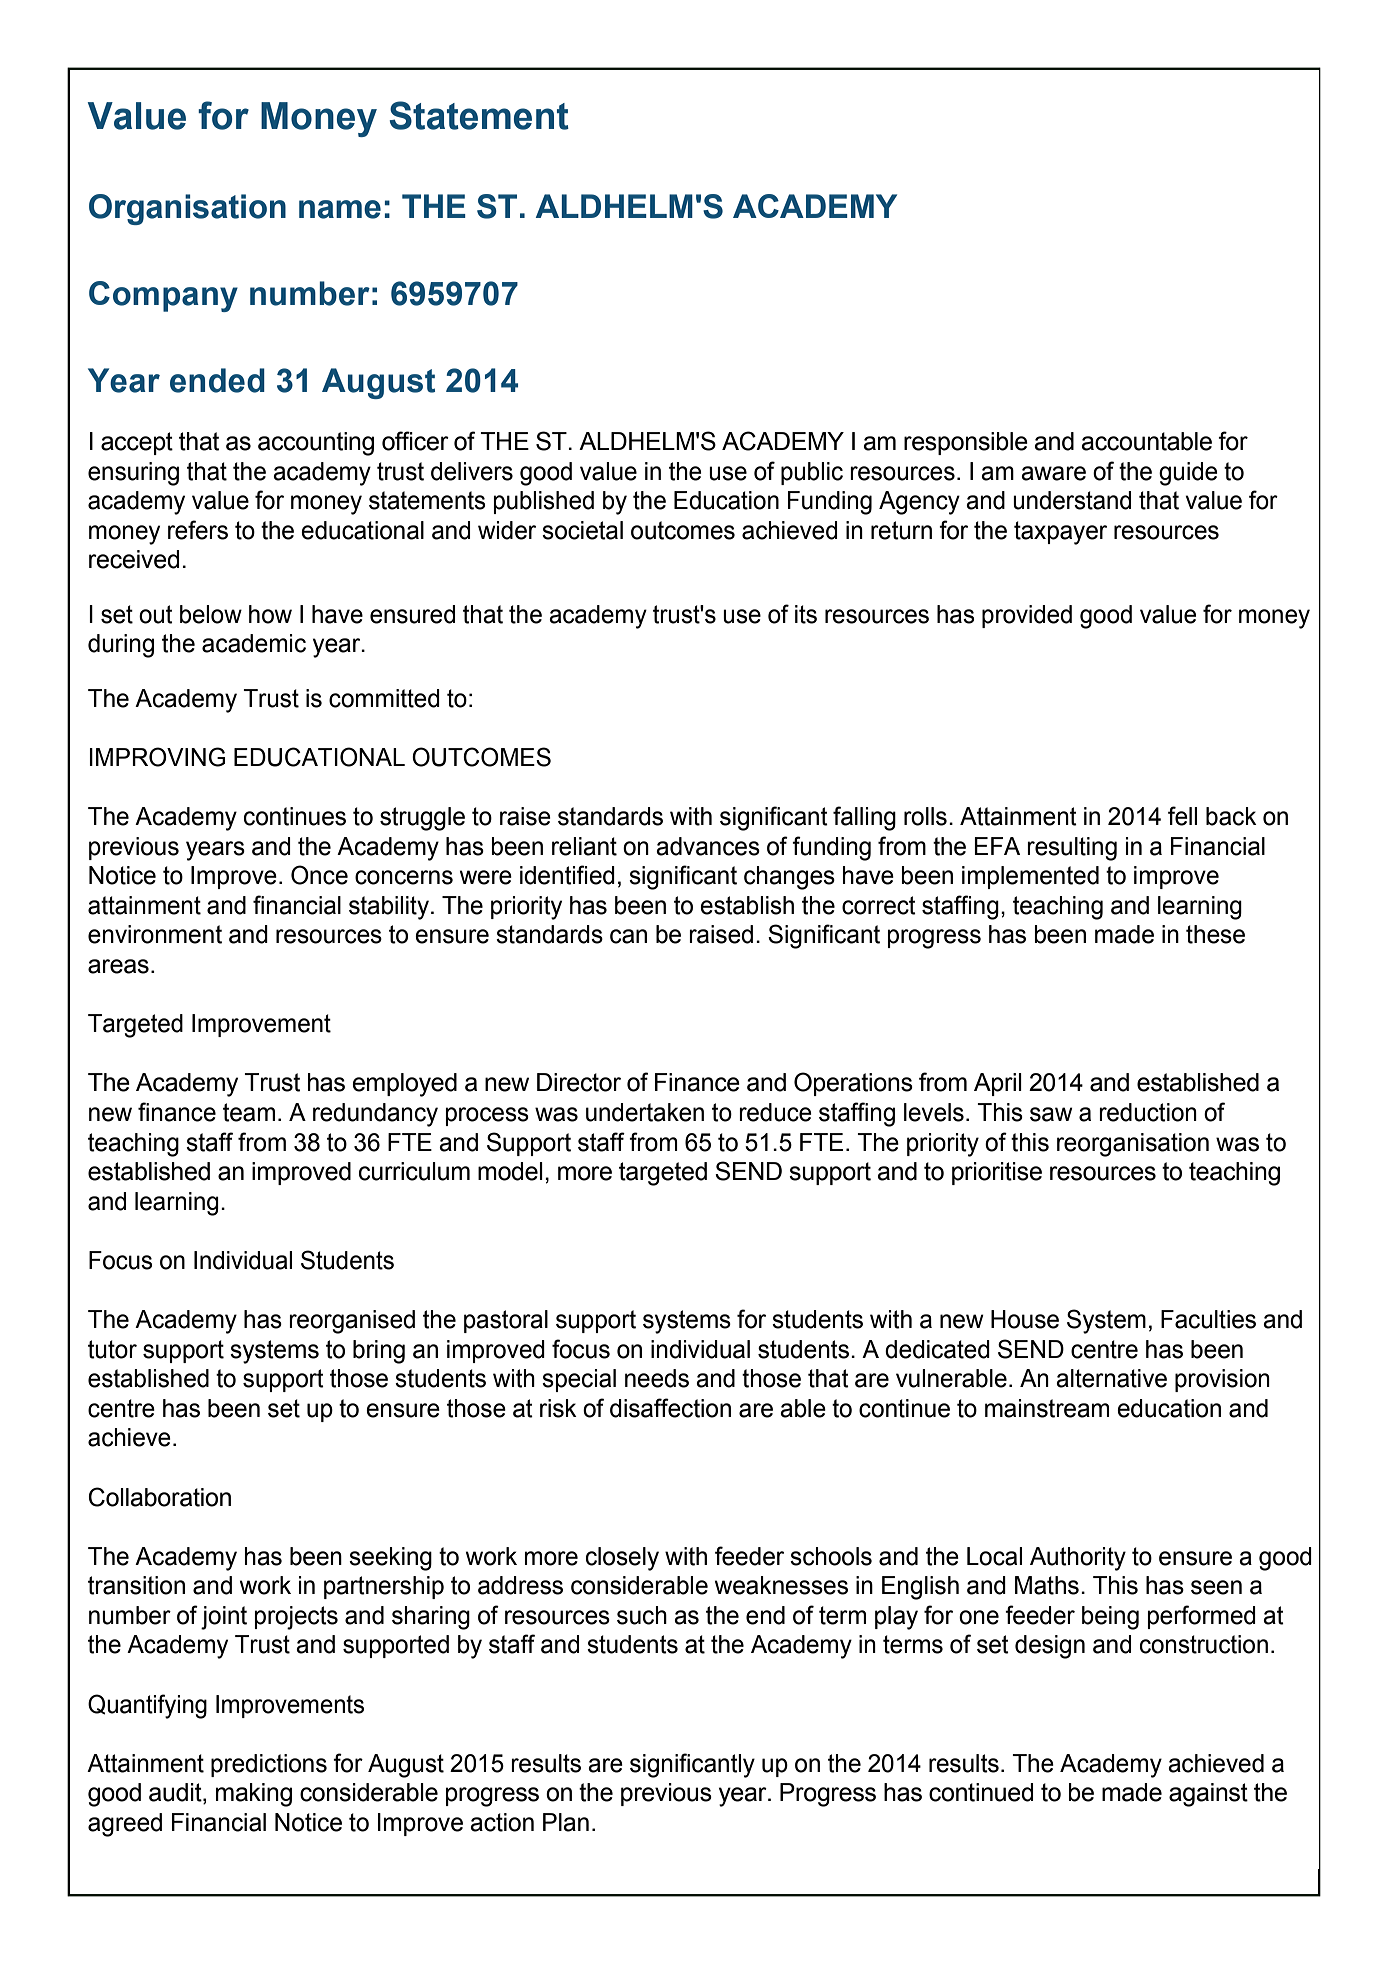 The height and width of the document is (1964, 1388). Describe the element at coordinates (157, 757) in the document. I see `IMPROVING` at that location.
